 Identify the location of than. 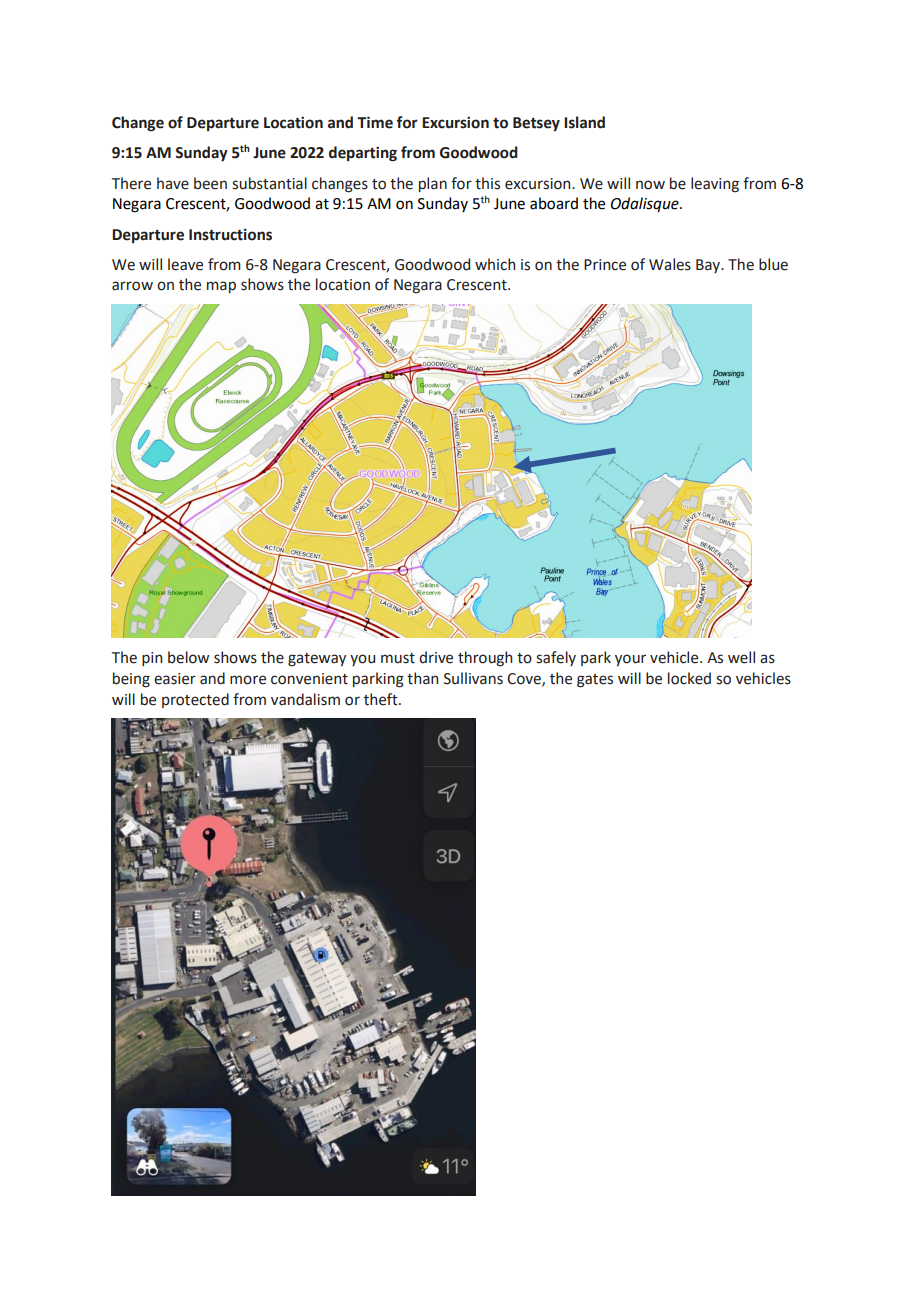
(422, 678).
